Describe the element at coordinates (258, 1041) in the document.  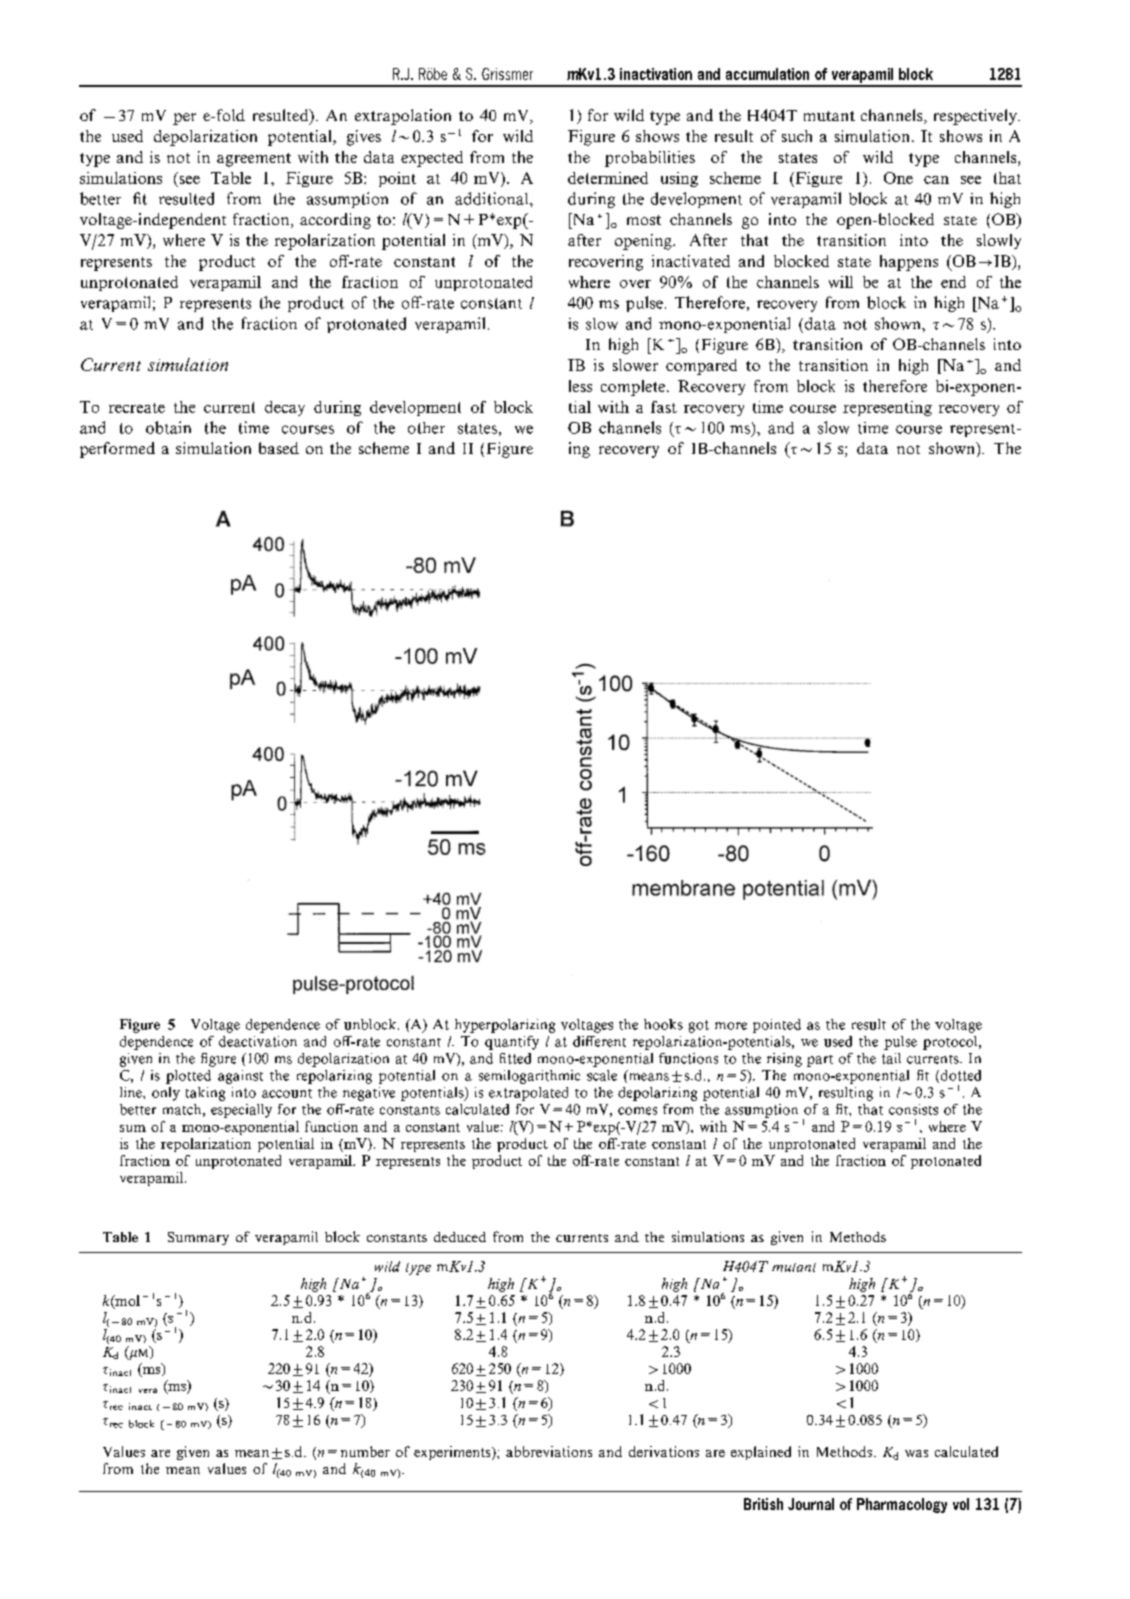
I see `deactivation` at that location.
